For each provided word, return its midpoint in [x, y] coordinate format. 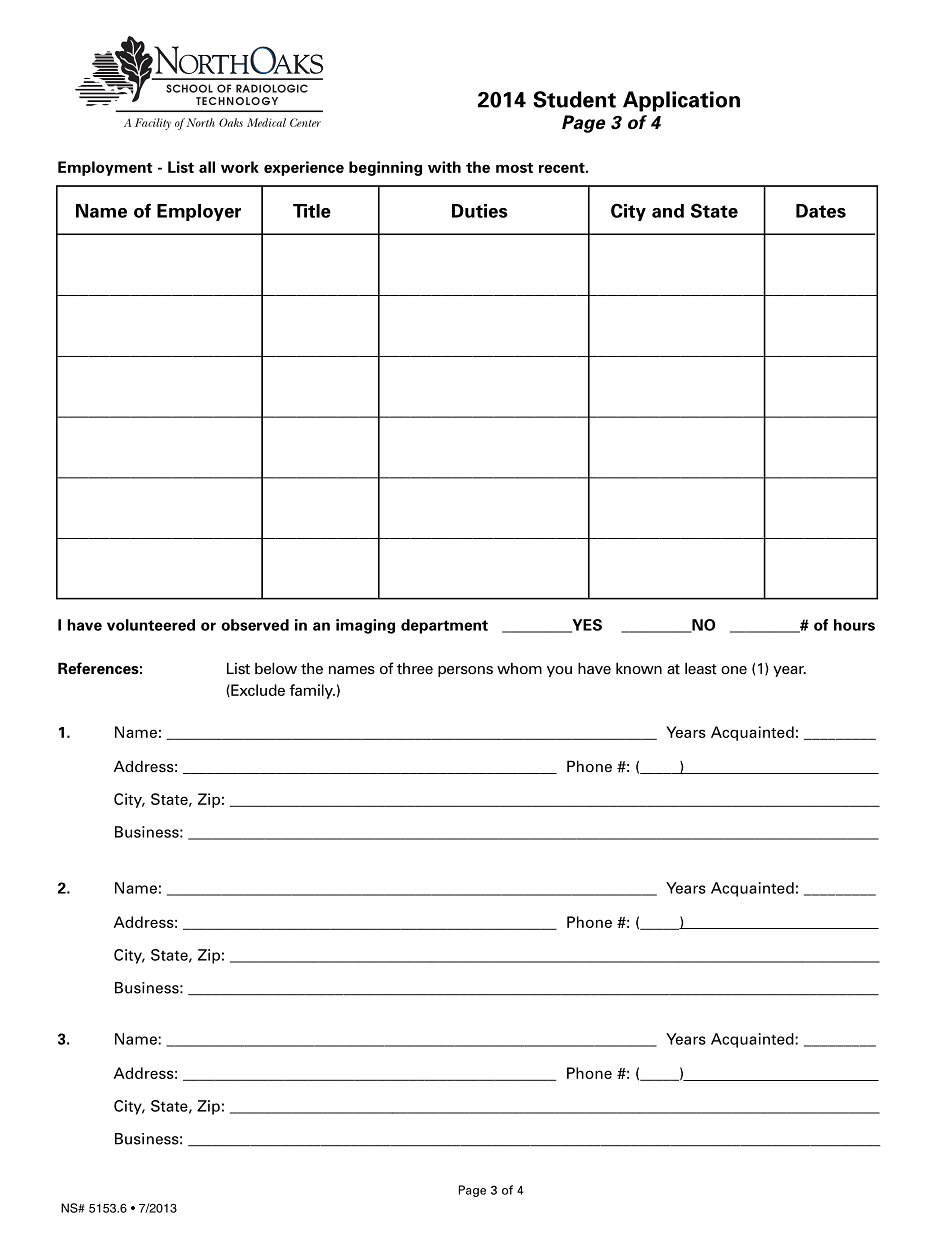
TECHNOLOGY [237, 101]
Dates [821, 211]
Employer [199, 212]
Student [574, 99]
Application [681, 101]
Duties [480, 211]
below [276, 668]
